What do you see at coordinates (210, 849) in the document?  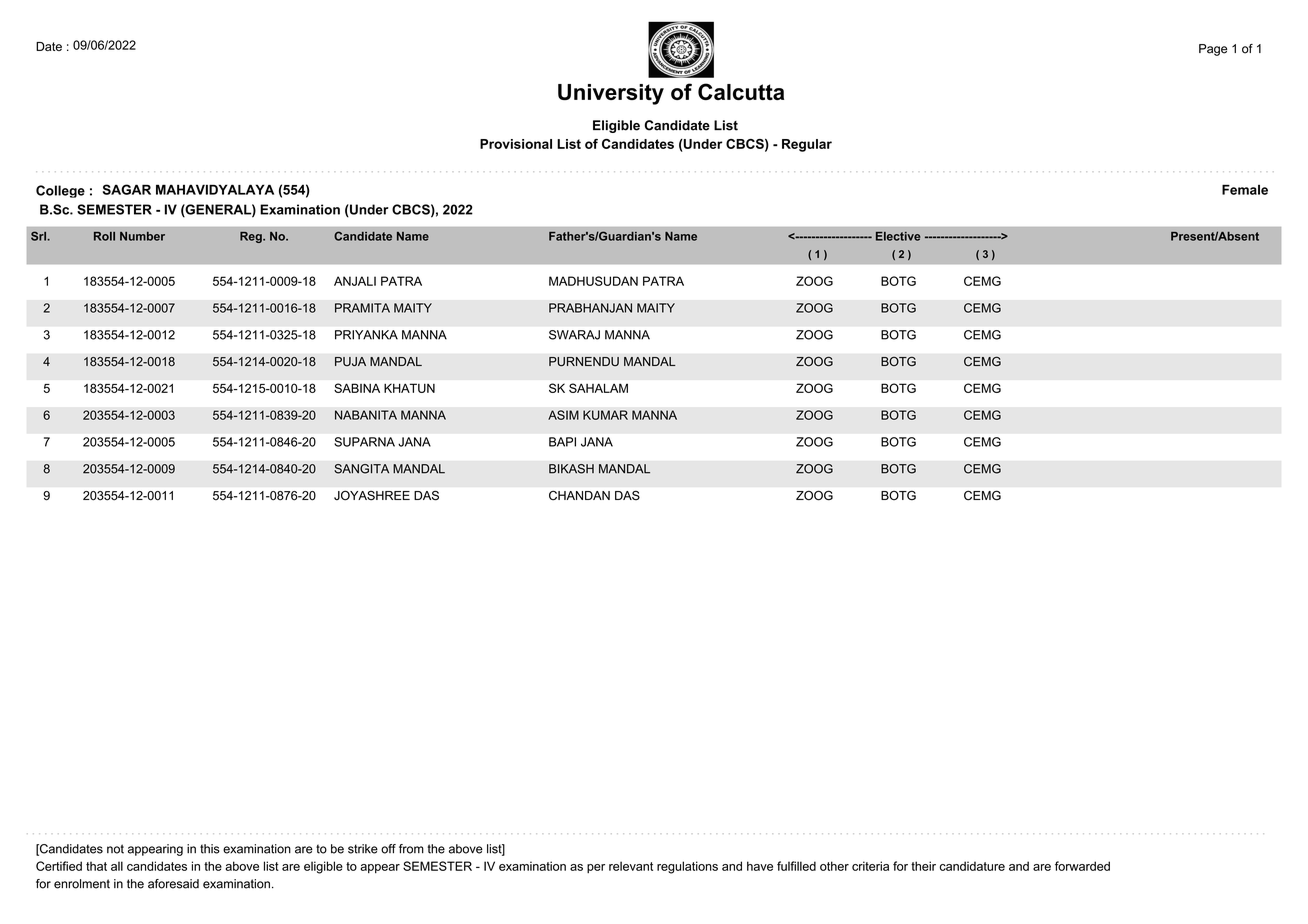 I see `this` at bounding box center [210, 849].
